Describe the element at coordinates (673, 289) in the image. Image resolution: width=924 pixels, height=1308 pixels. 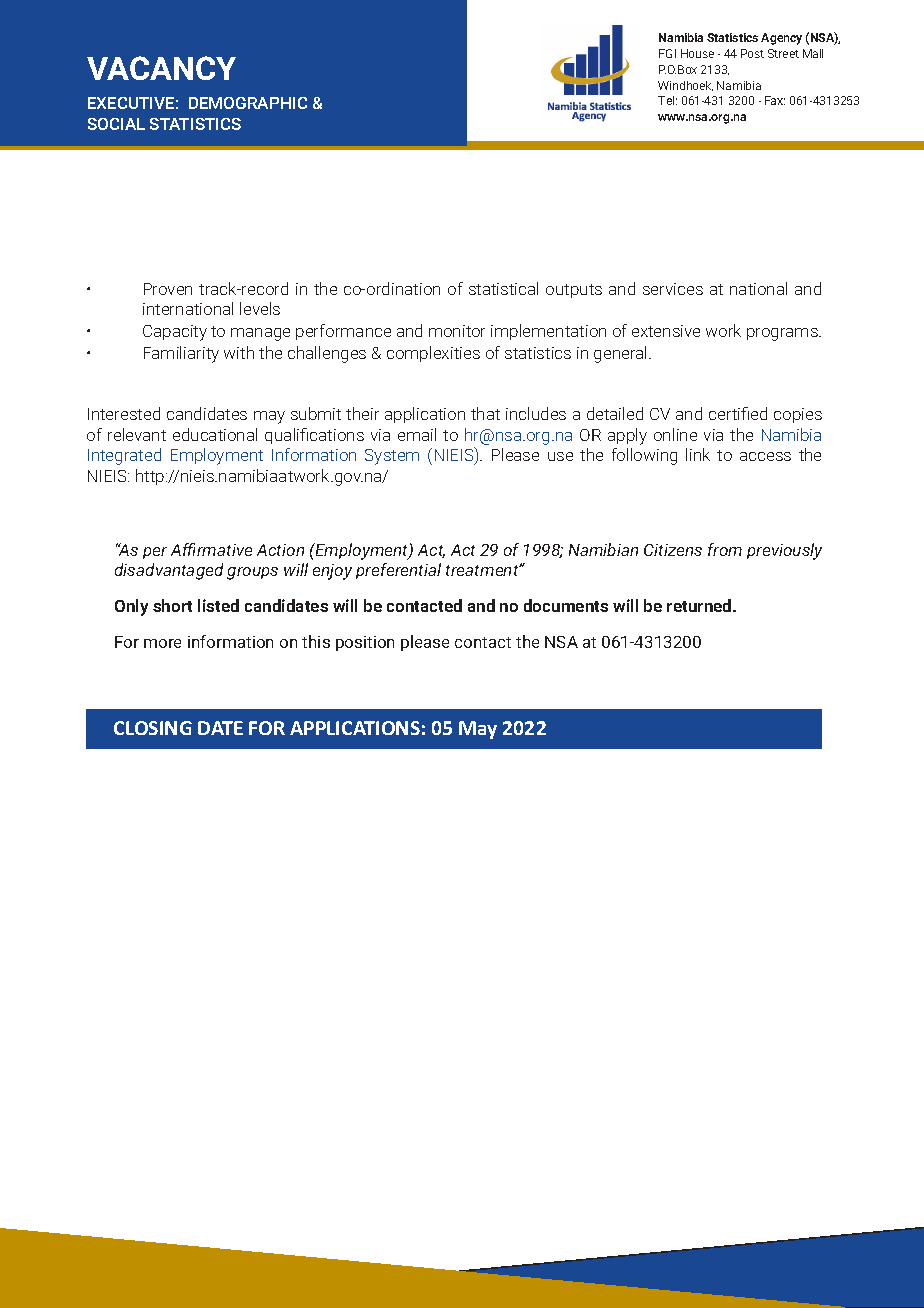
I see `services` at that location.
